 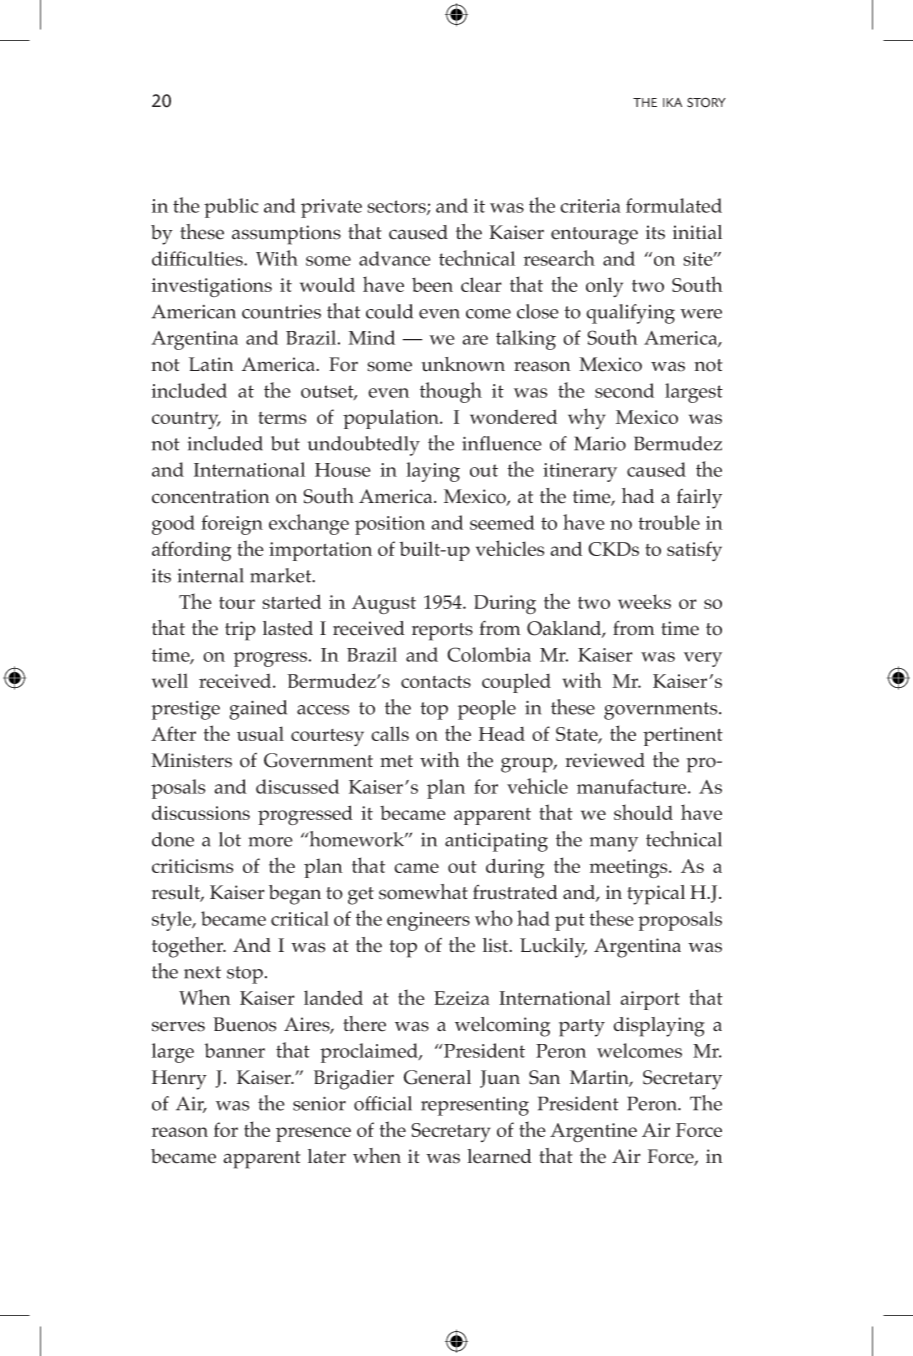 What do you see at coordinates (201, 812) in the page?
I see `discussions` at bounding box center [201, 812].
